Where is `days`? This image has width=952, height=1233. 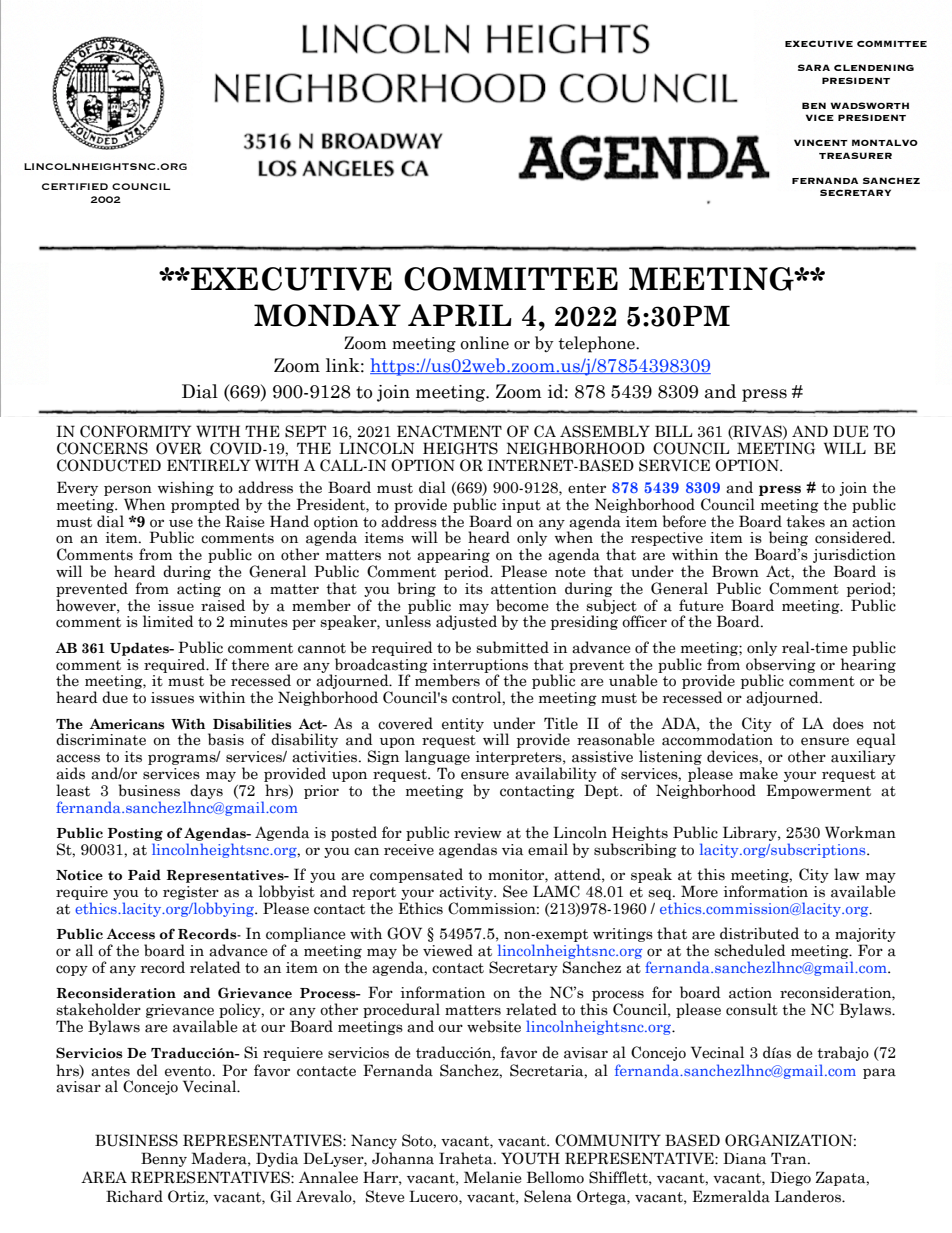 days is located at coordinates (206, 791).
